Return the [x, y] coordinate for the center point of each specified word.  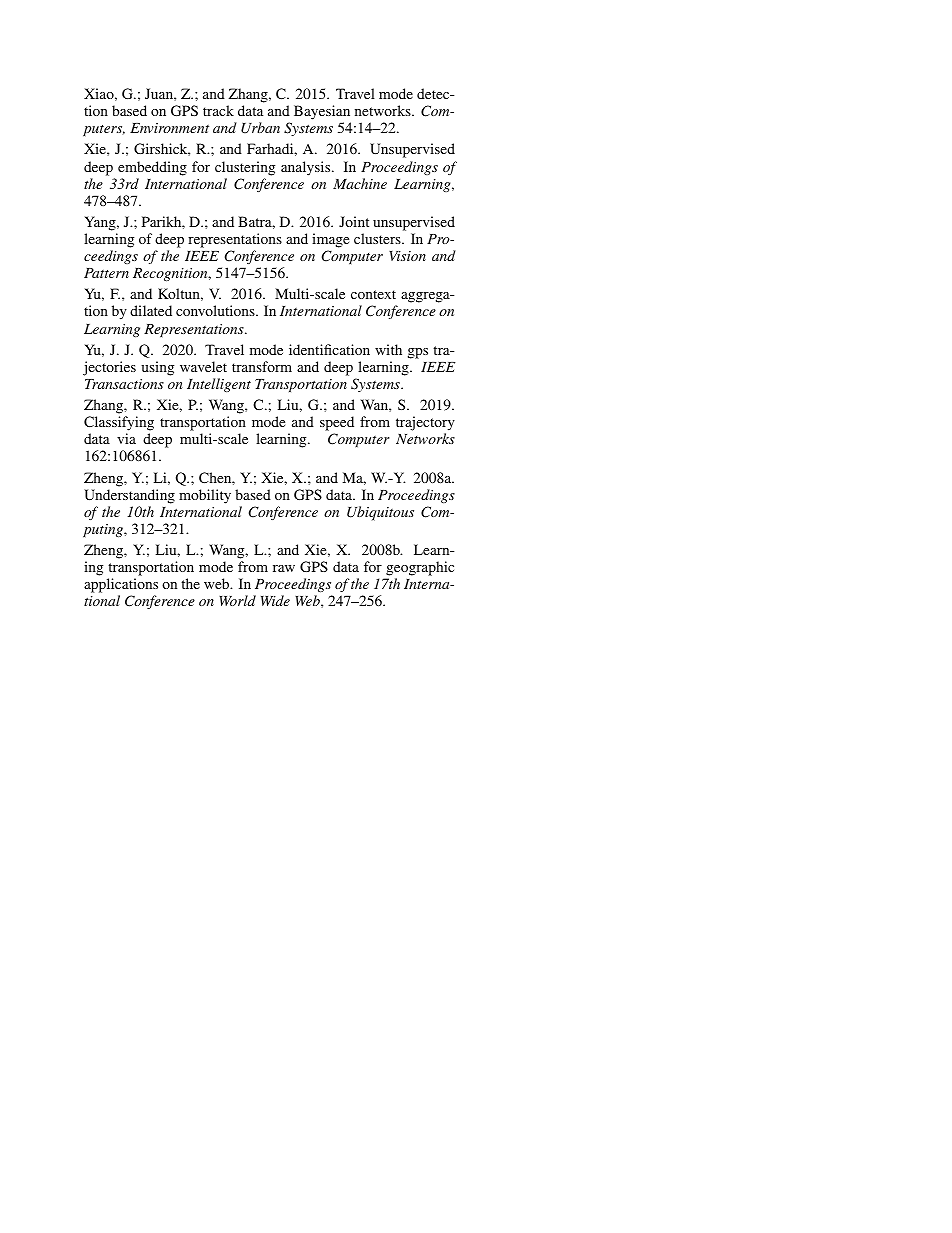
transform [262, 366]
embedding [152, 168]
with [388, 349]
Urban [260, 128]
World [237, 600]
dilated [151, 310]
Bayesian [322, 112]
